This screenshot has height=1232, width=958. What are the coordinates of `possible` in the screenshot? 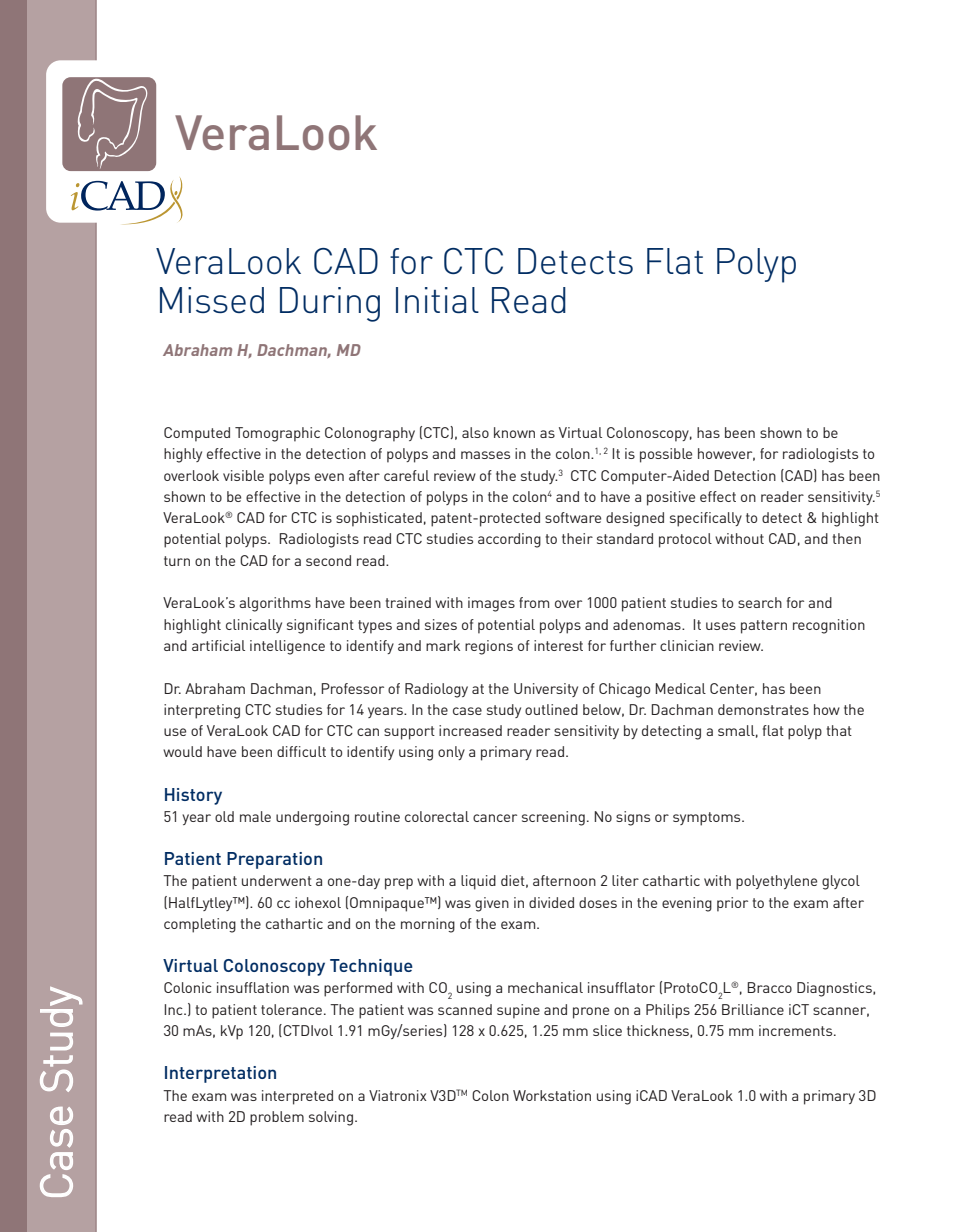 It's located at (666, 455).
